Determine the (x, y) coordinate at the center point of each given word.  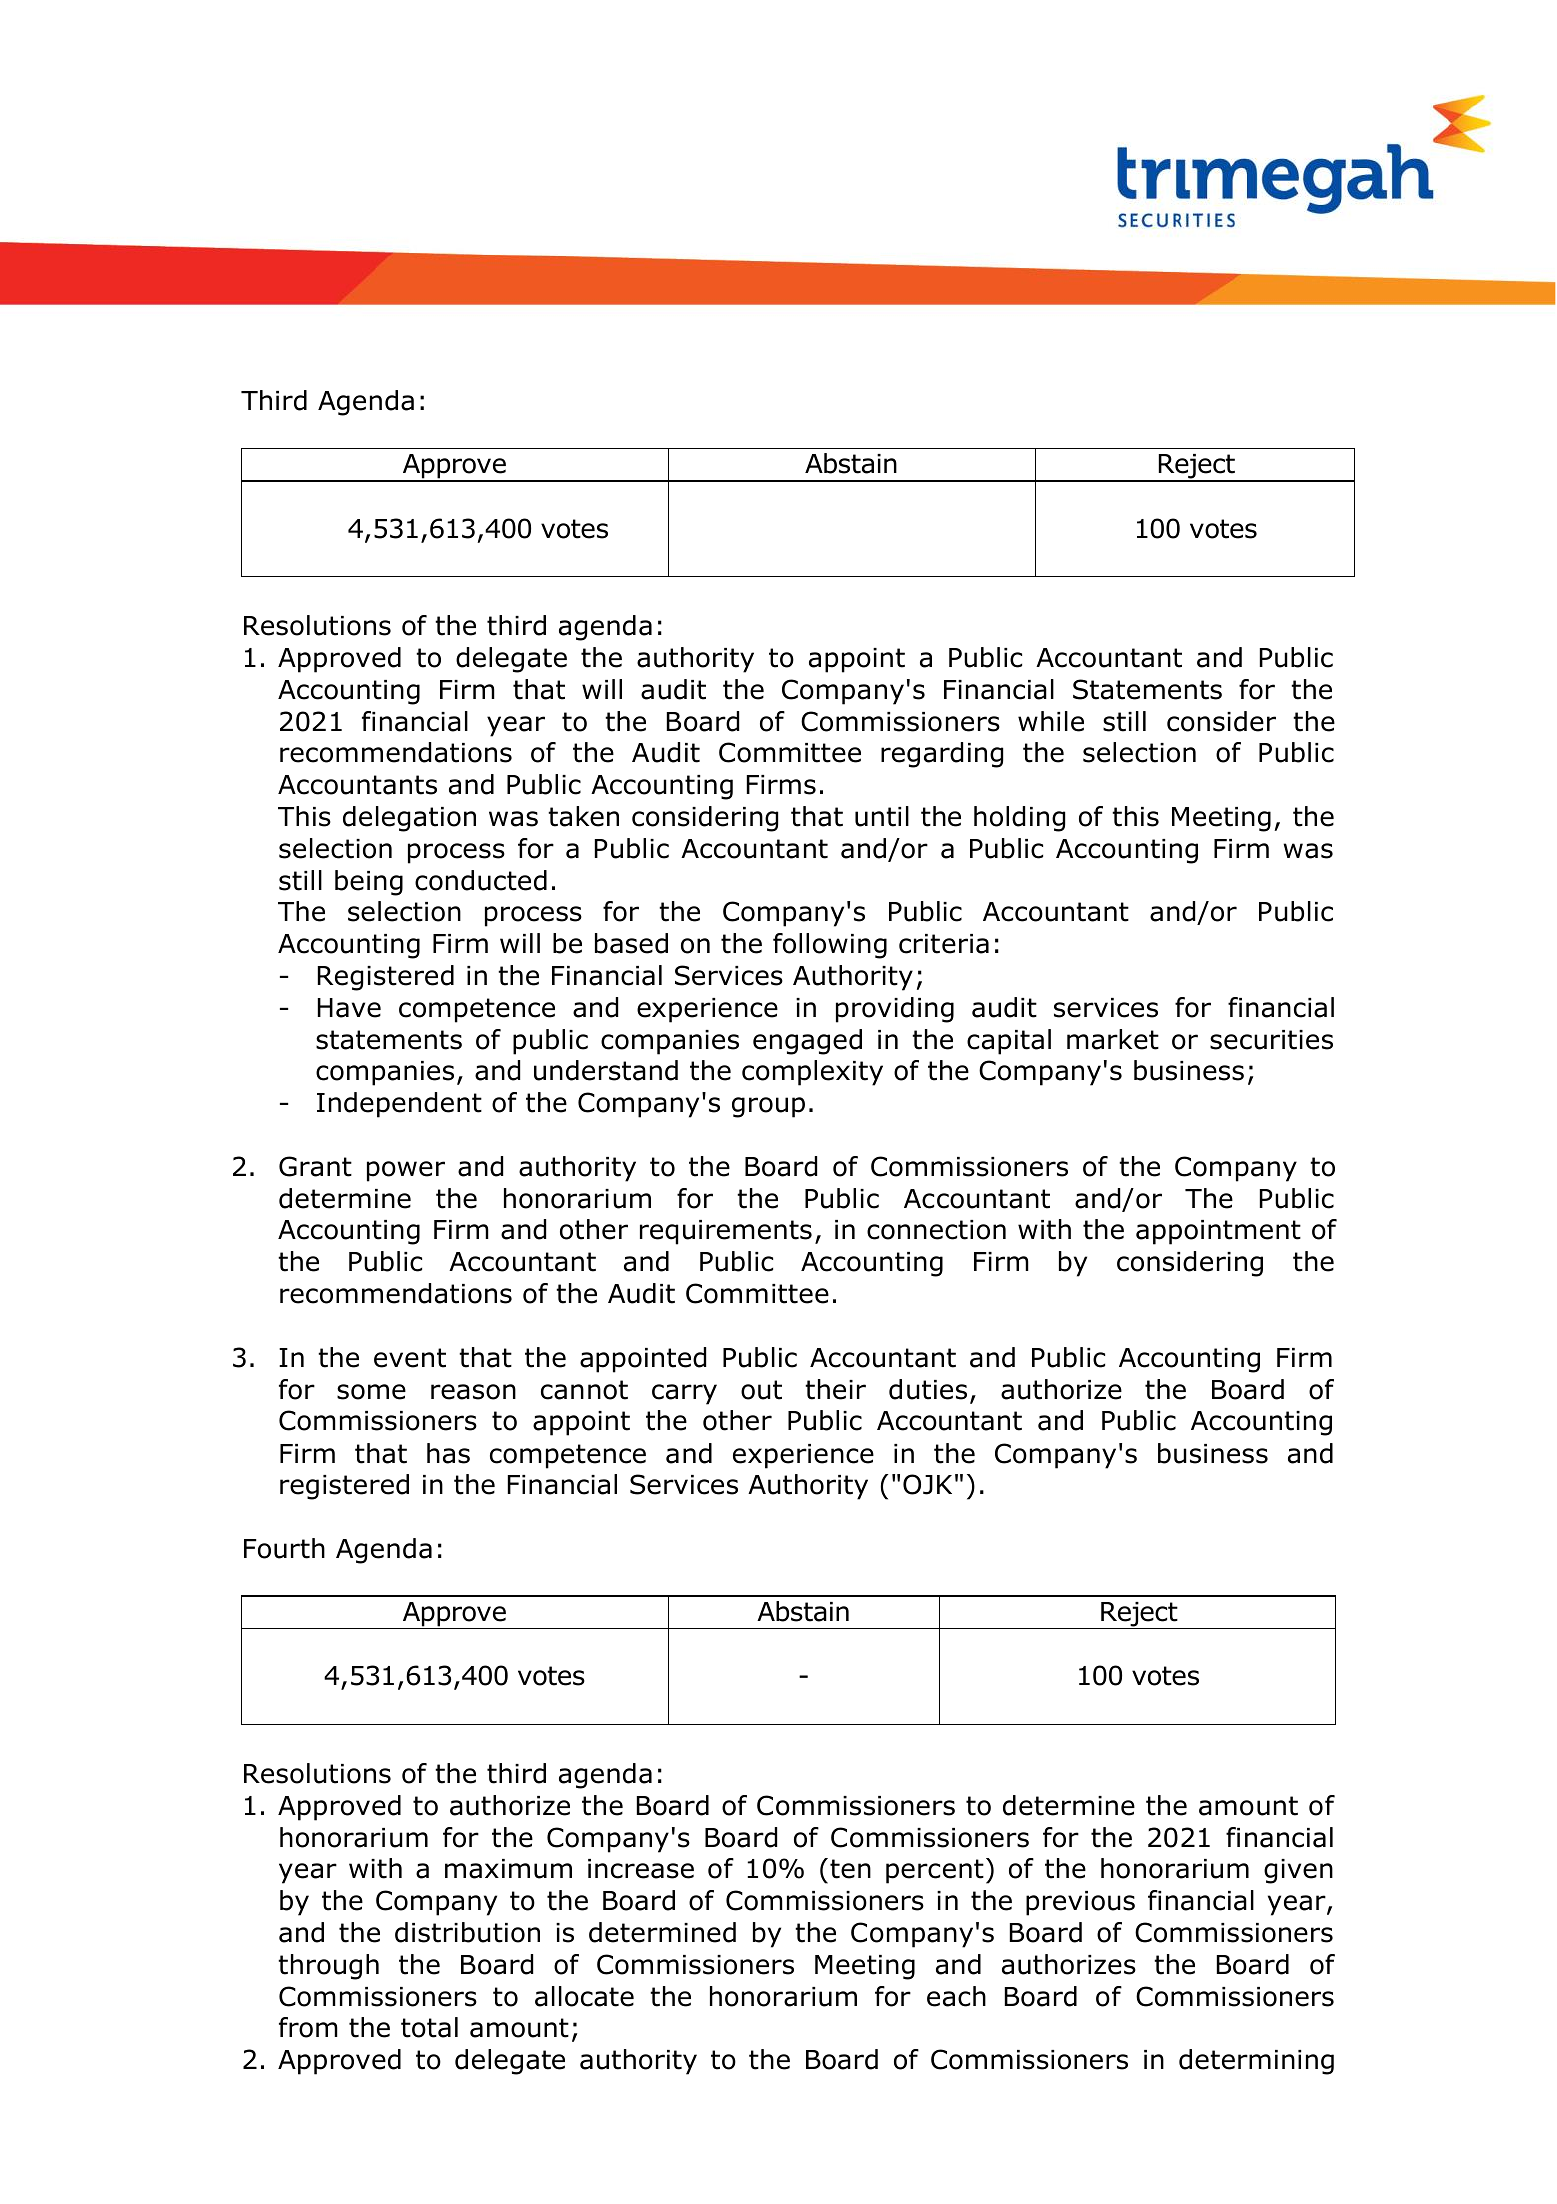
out (761, 1390)
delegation (409, 819)
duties (928, 1389)
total (429, 2027)
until (882, 816)
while (1051, 721)
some (371, 1392)
